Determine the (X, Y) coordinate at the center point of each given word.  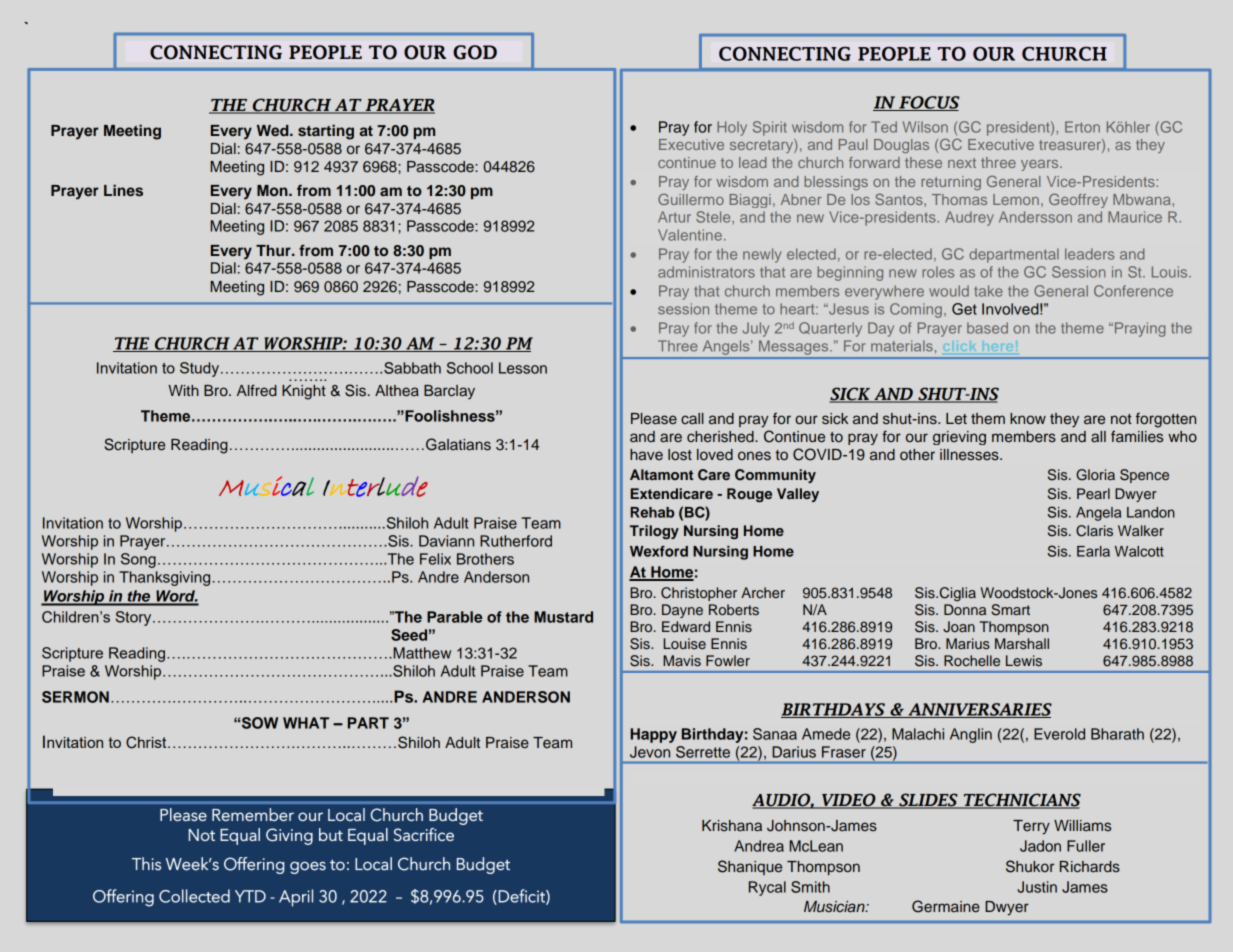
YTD (250, 896)
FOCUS (928, 103)
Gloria (1095, 475)
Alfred (257, 390)
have (646, 455)
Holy (732, 128)
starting (326, 132)
